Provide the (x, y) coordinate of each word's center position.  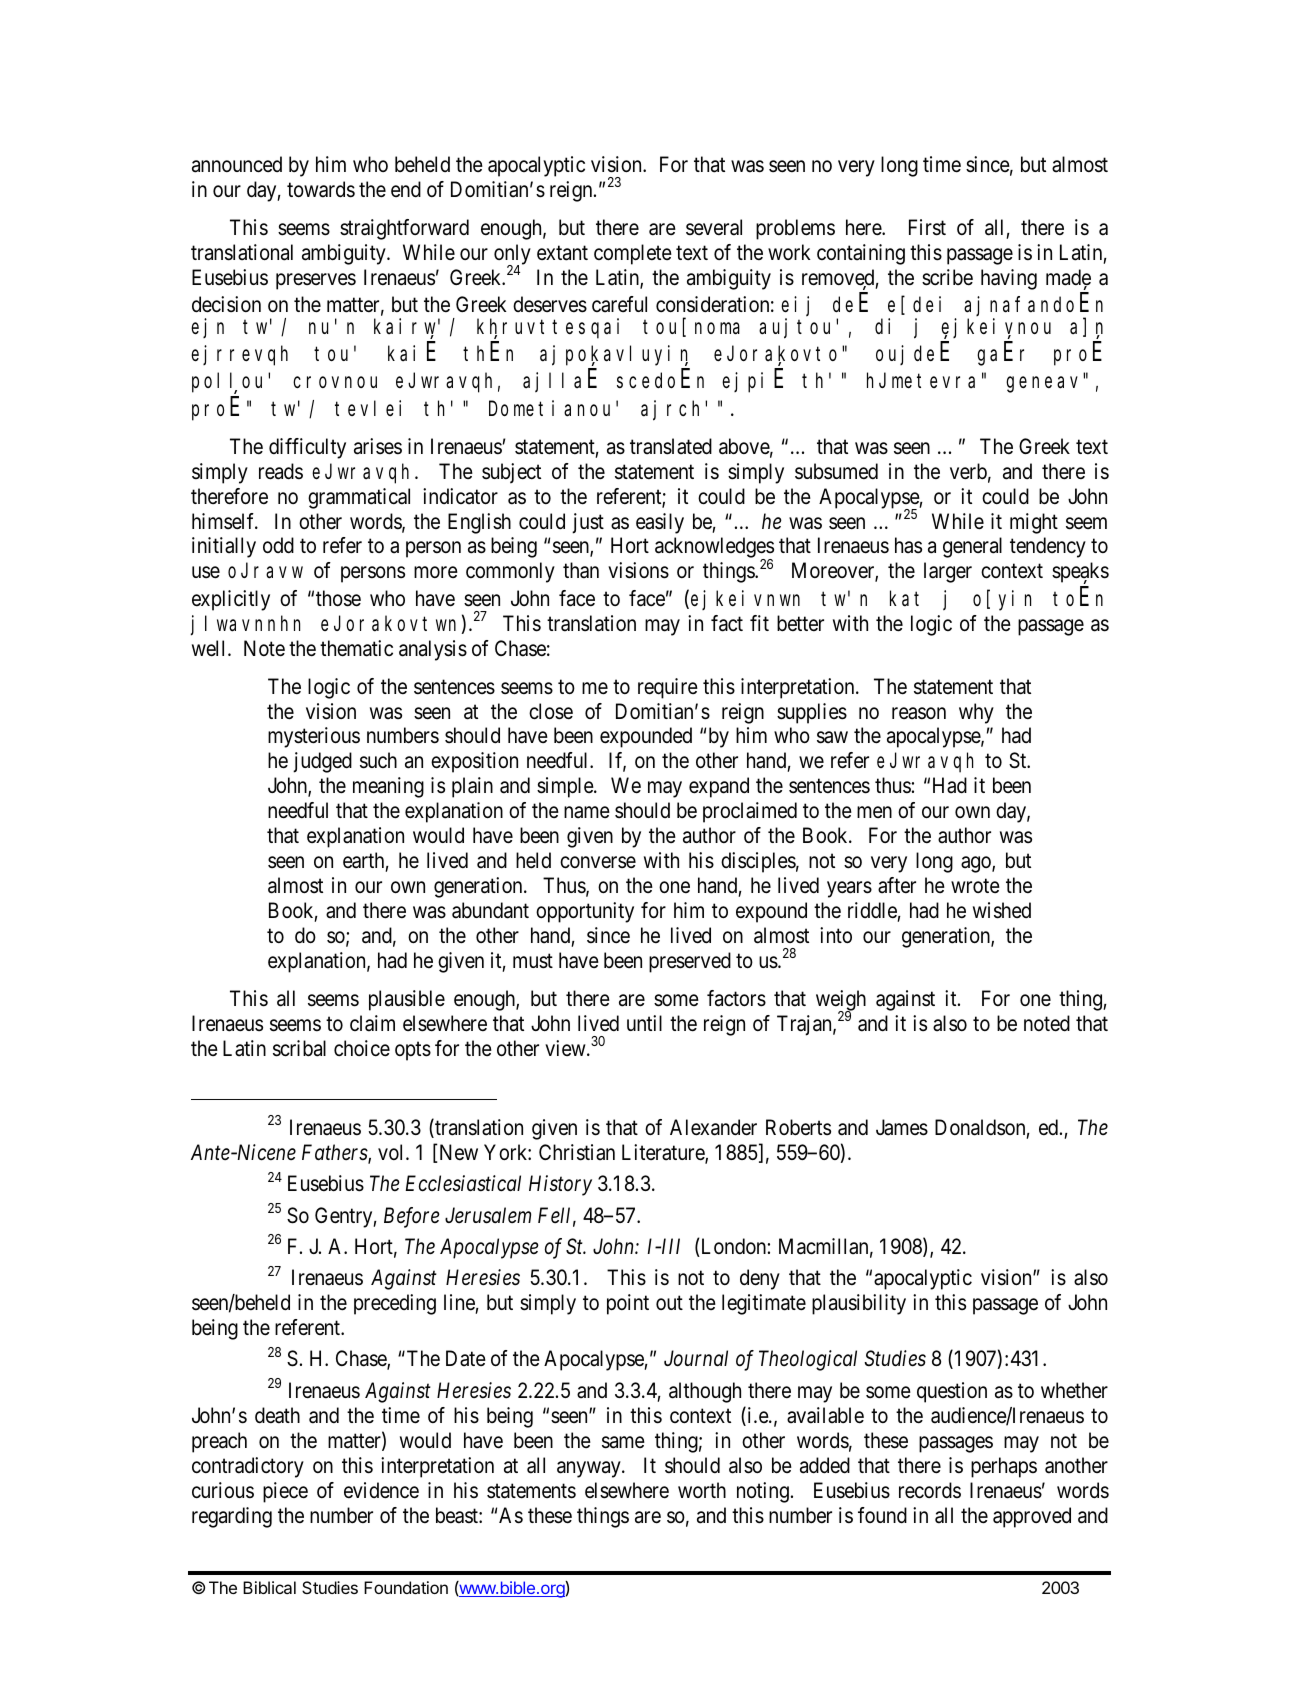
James (902, 1127)
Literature (664, 1153)
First (927, 227)
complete (633, 254)
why (976, 713)
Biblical (269, 1587)
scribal (299, 1048)
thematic (356, 648)
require (668, 688)
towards (321, 189)
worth (702, 1490)
